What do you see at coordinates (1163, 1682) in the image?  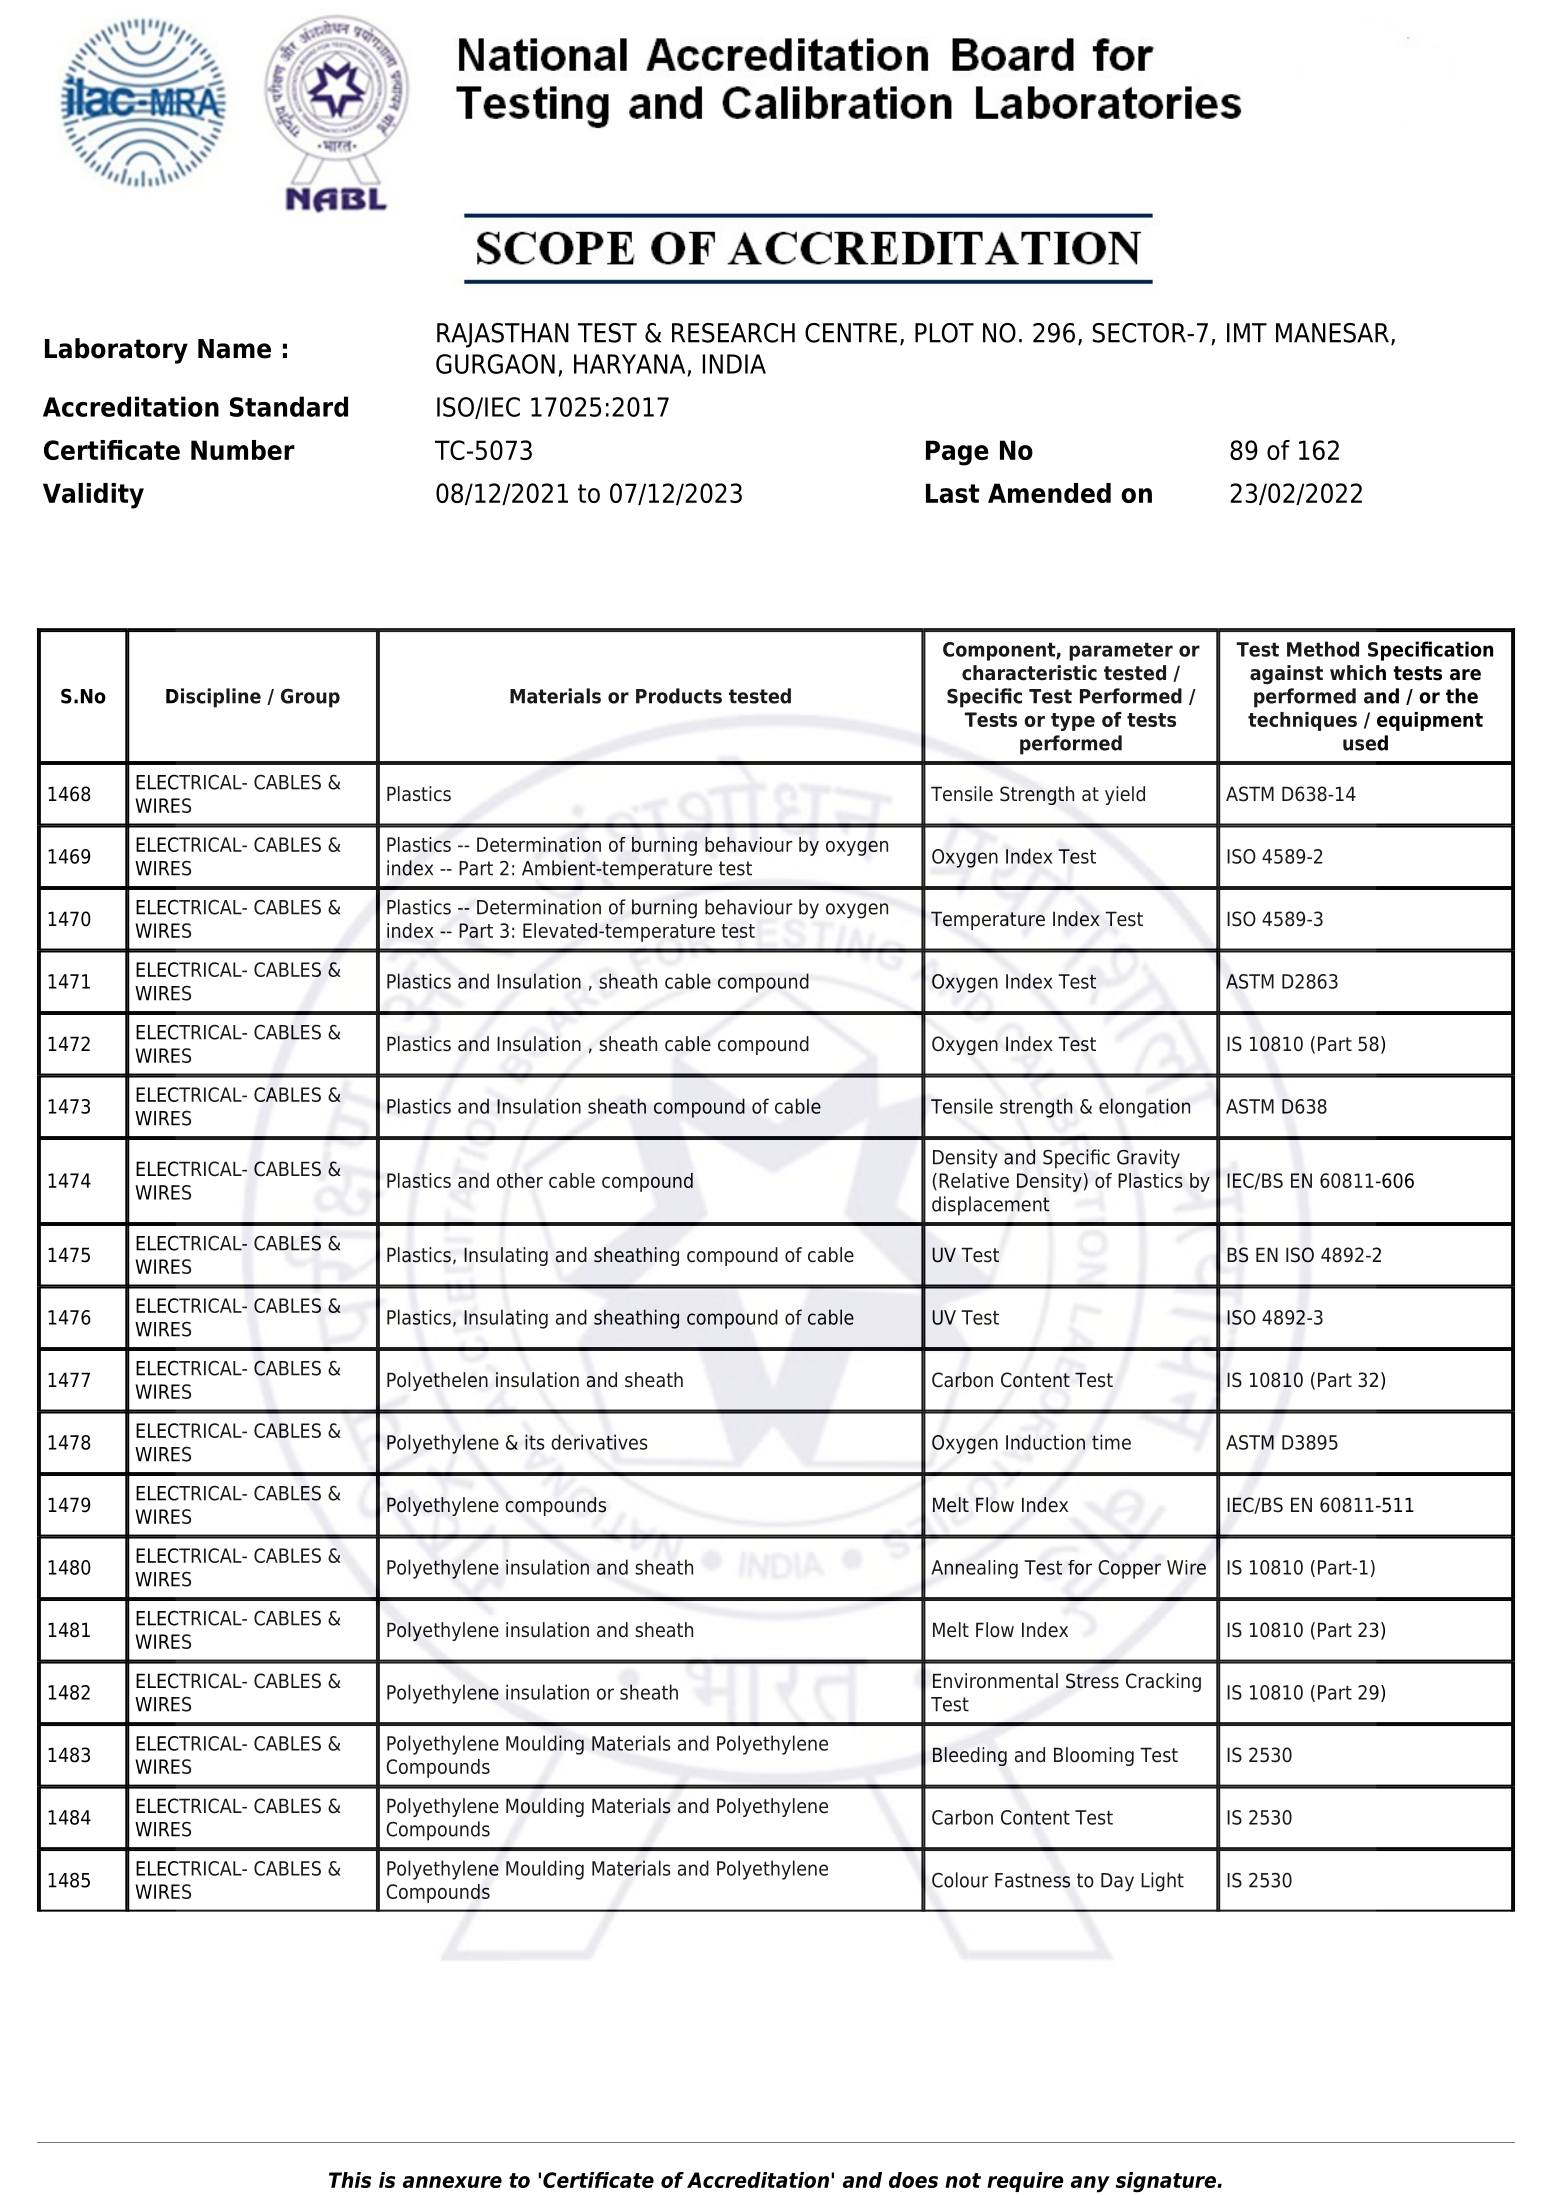 I see `Cracking` at bounding box center [1163, 1682].
